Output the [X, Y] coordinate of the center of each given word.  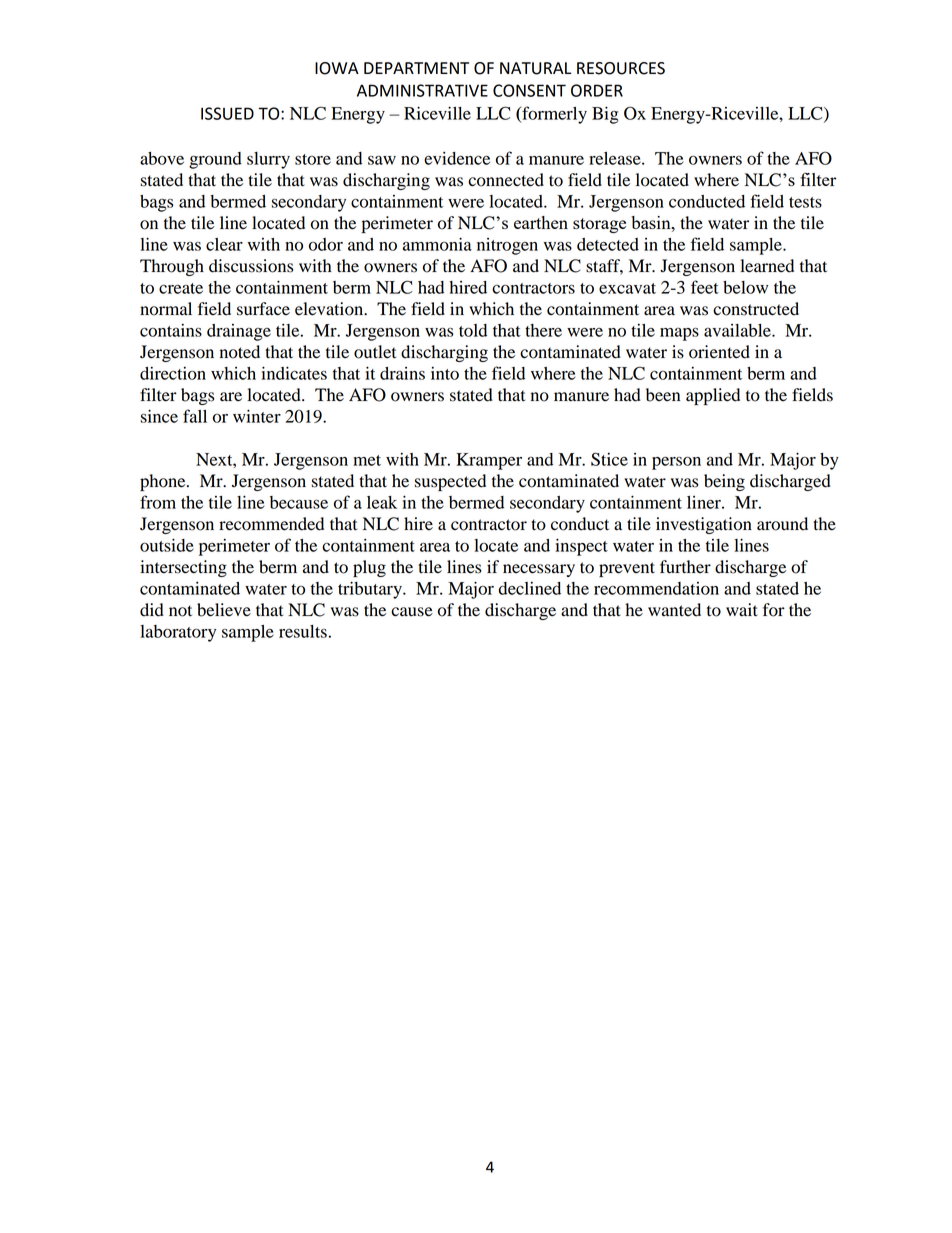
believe [224, 610]
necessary [539, 570]
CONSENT [529, 90]
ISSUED [227, 113]
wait [742, 610]
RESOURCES [621, 68]
